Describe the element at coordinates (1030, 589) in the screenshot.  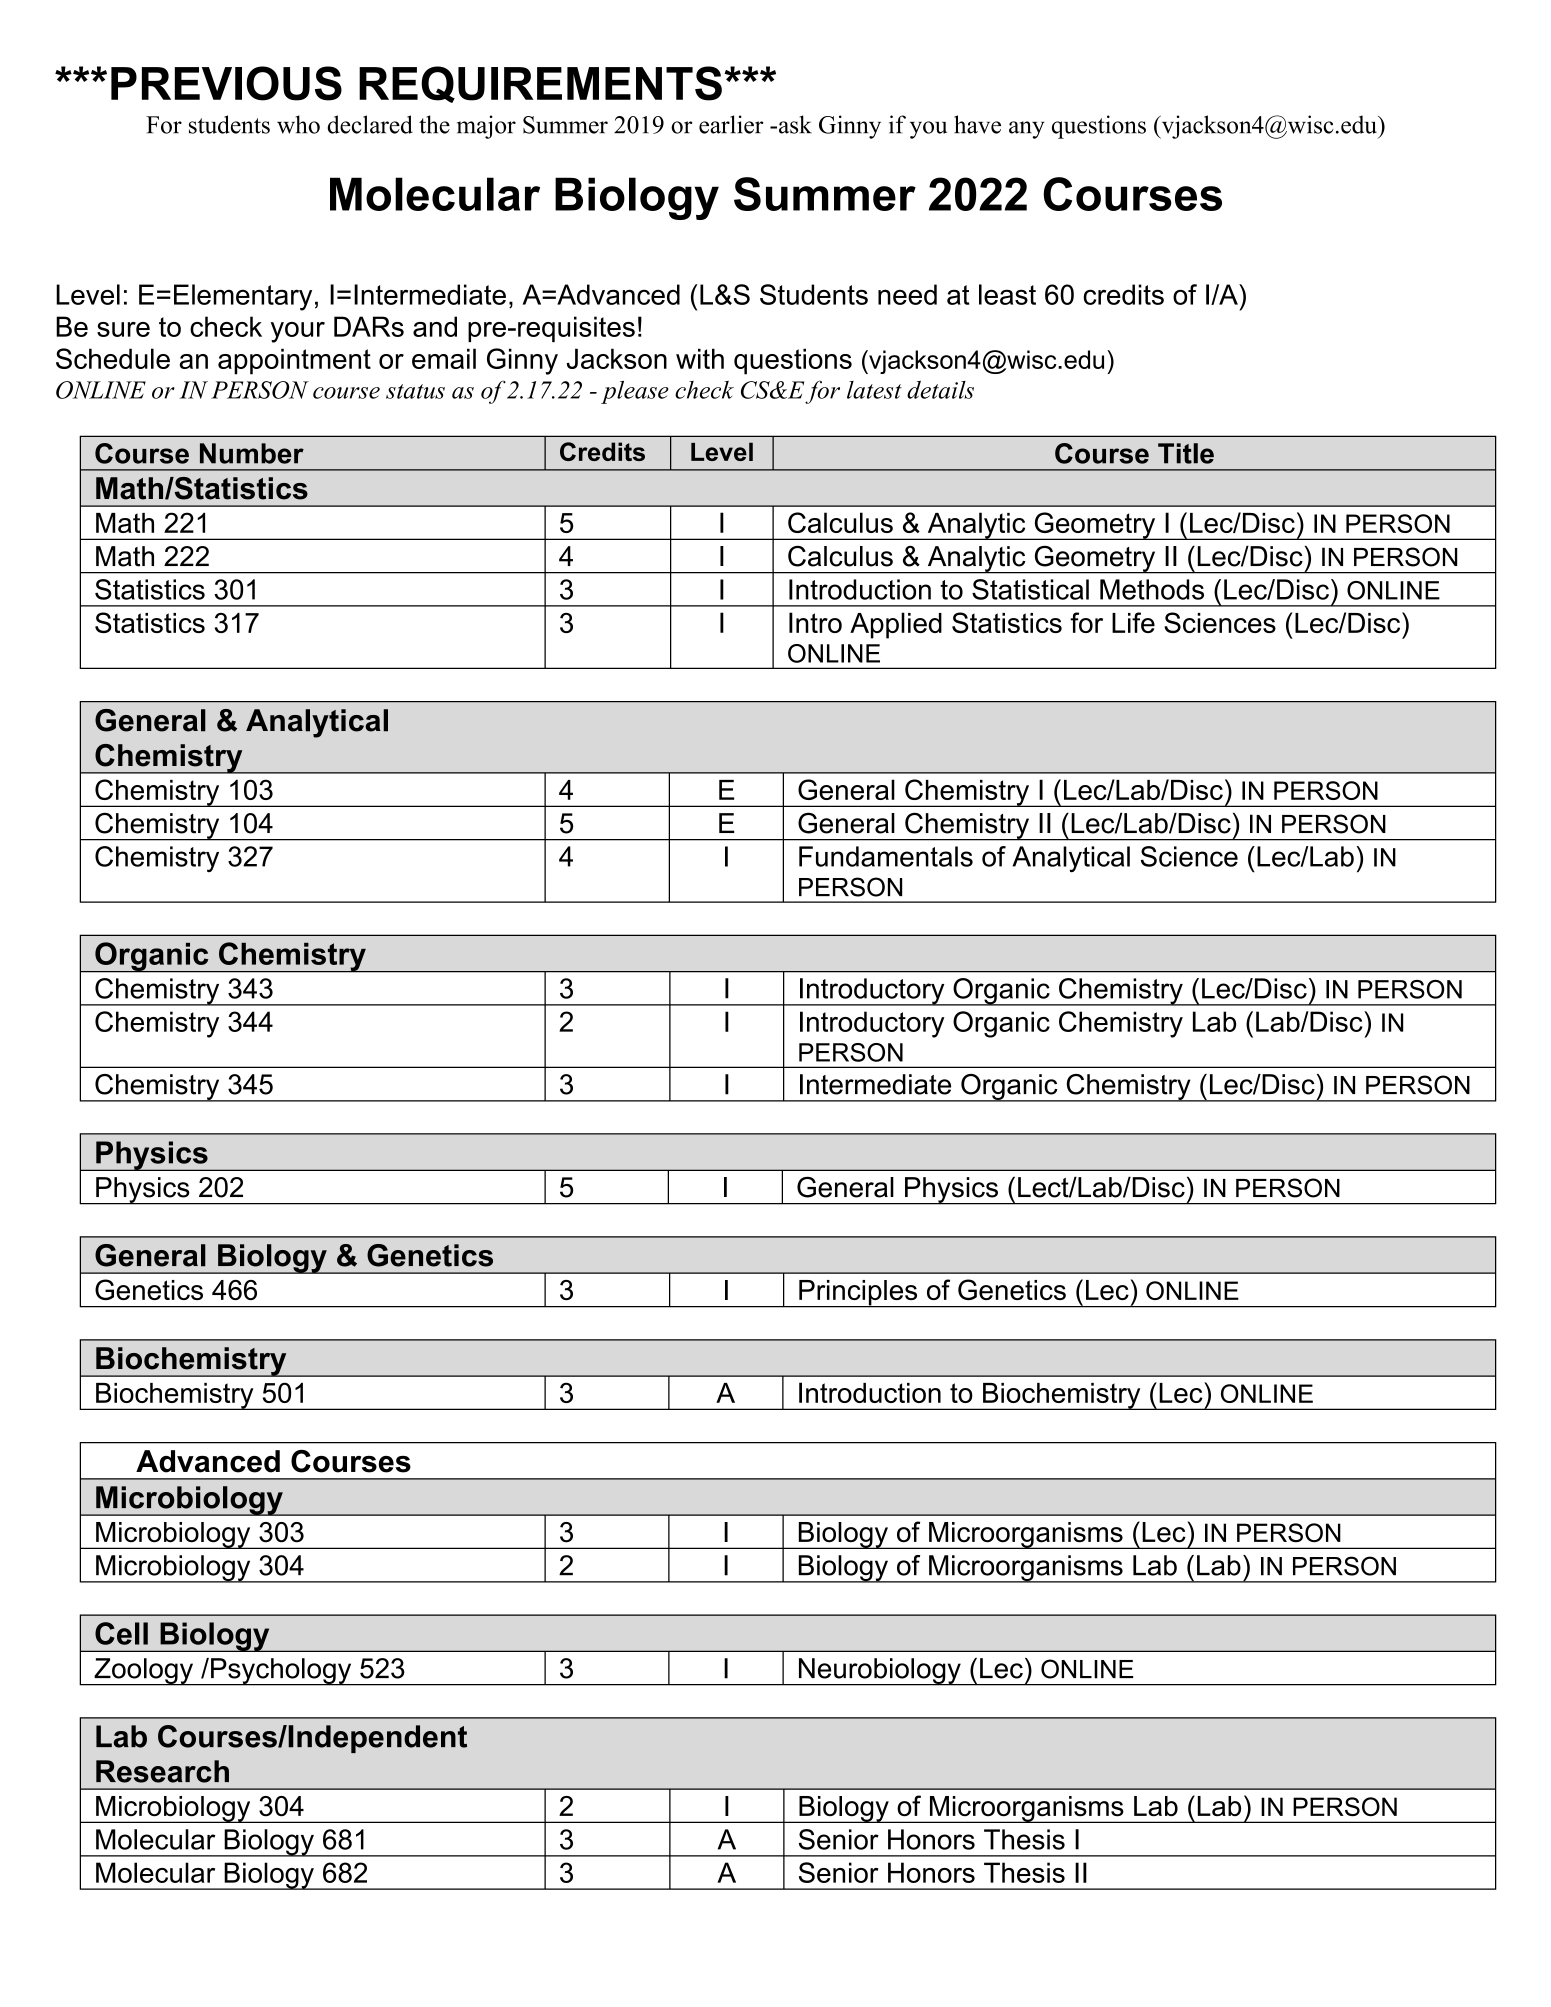
I see `Statistical` at that location.
